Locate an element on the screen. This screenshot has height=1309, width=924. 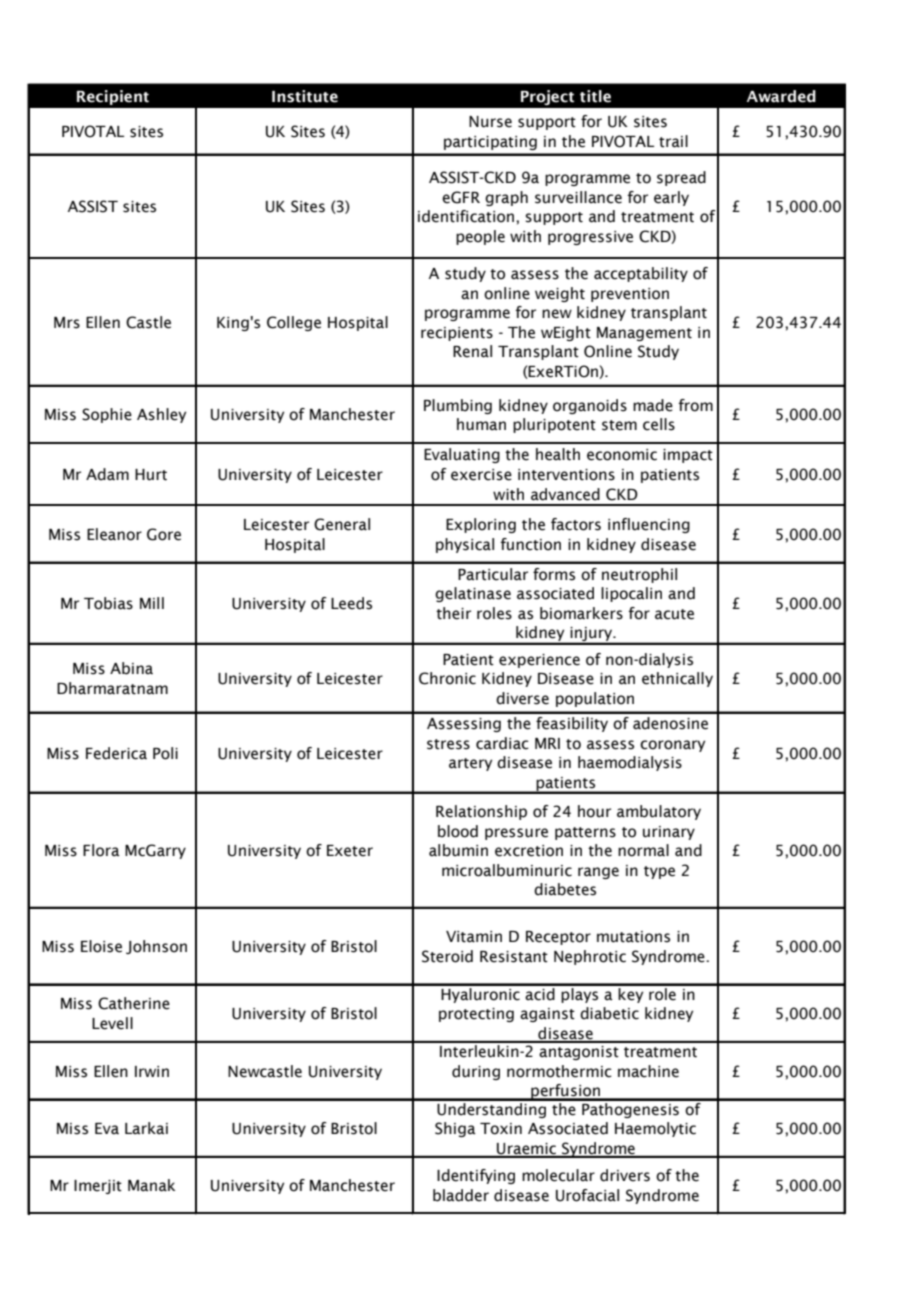
Nurse is located at coordinates (490, 122).
